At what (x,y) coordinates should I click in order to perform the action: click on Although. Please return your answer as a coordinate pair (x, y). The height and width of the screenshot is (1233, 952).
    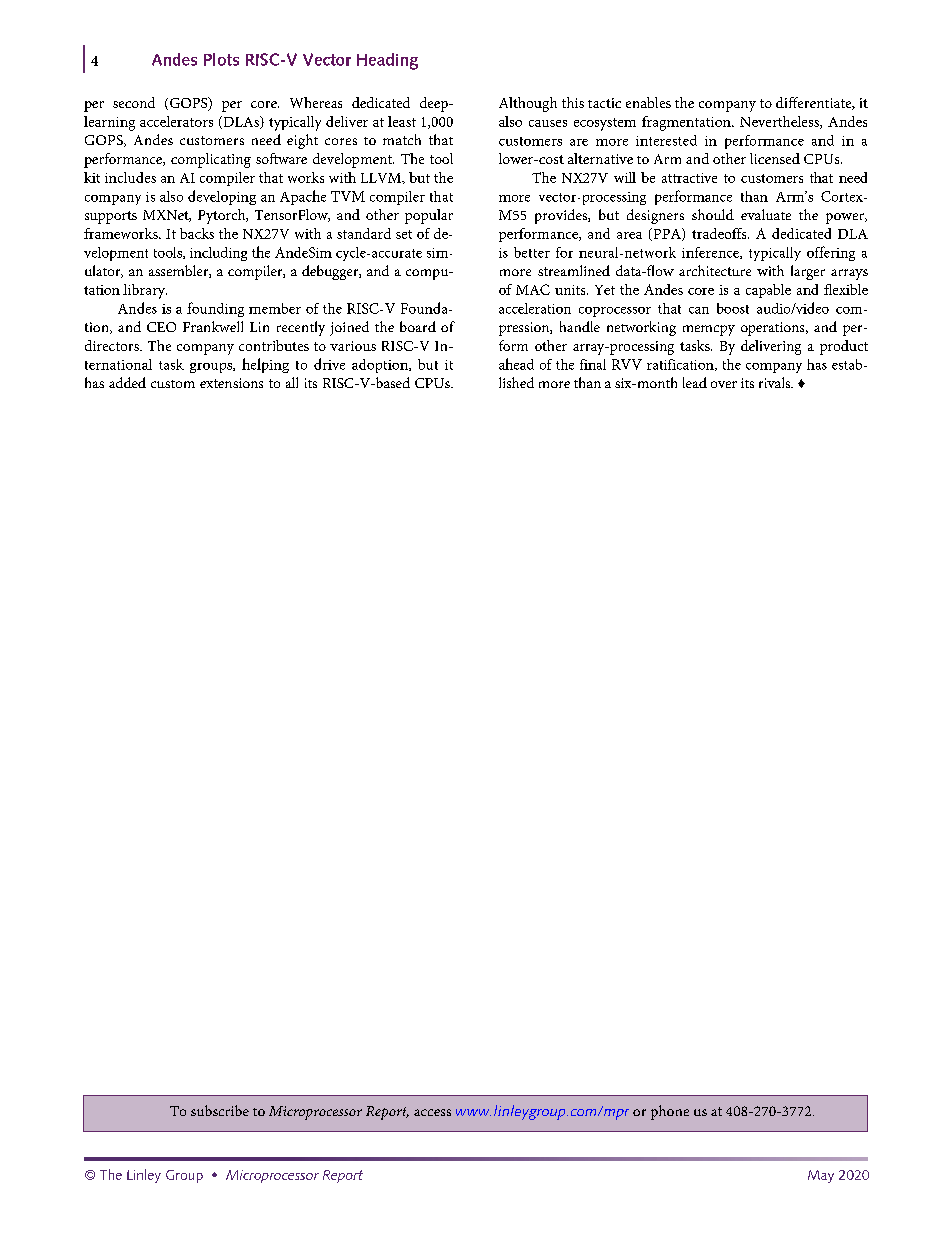
    Looking at the image, I should click on (528, 104).
